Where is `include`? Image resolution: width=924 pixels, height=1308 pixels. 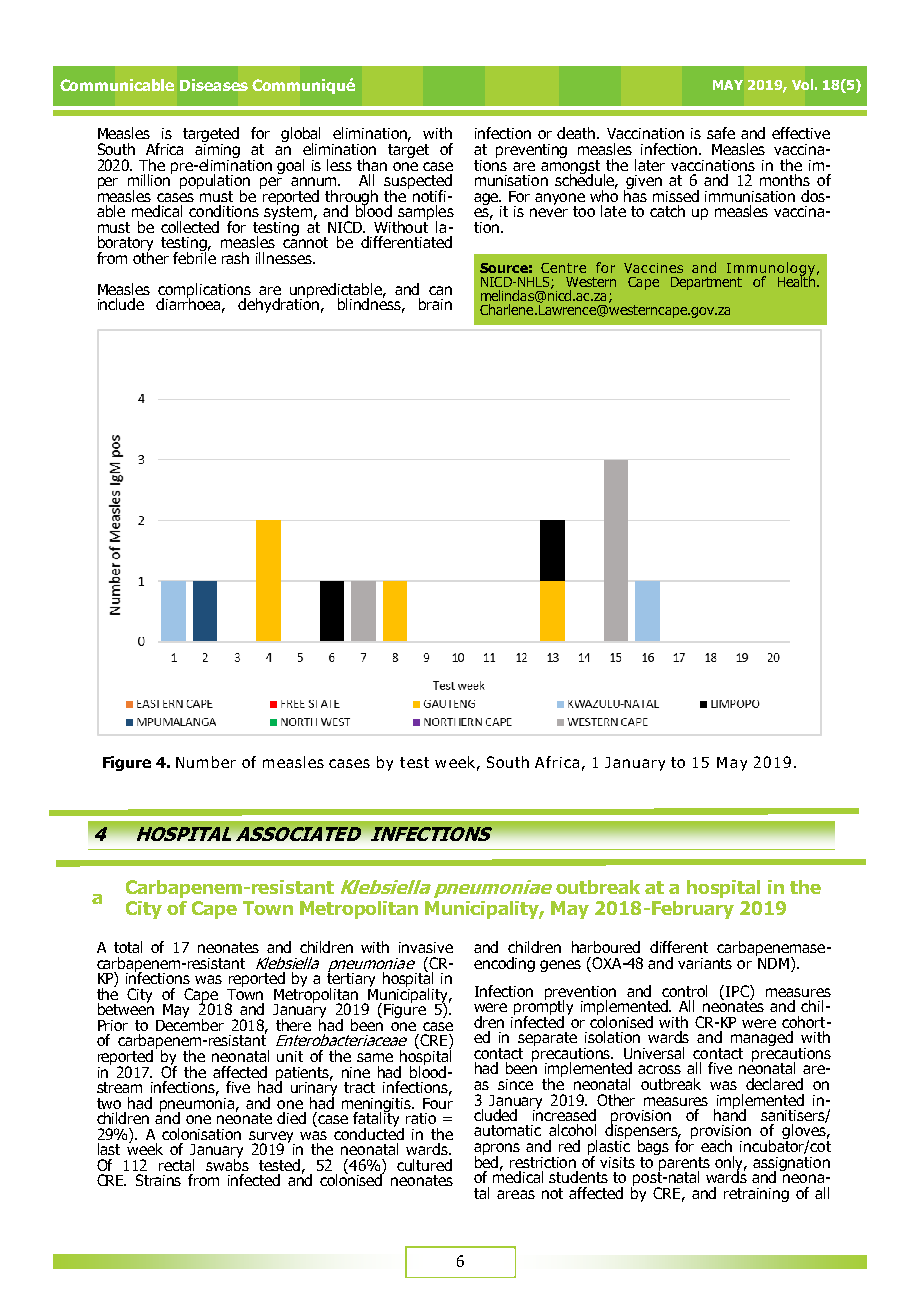 include is located at coordinates (121, 304).
